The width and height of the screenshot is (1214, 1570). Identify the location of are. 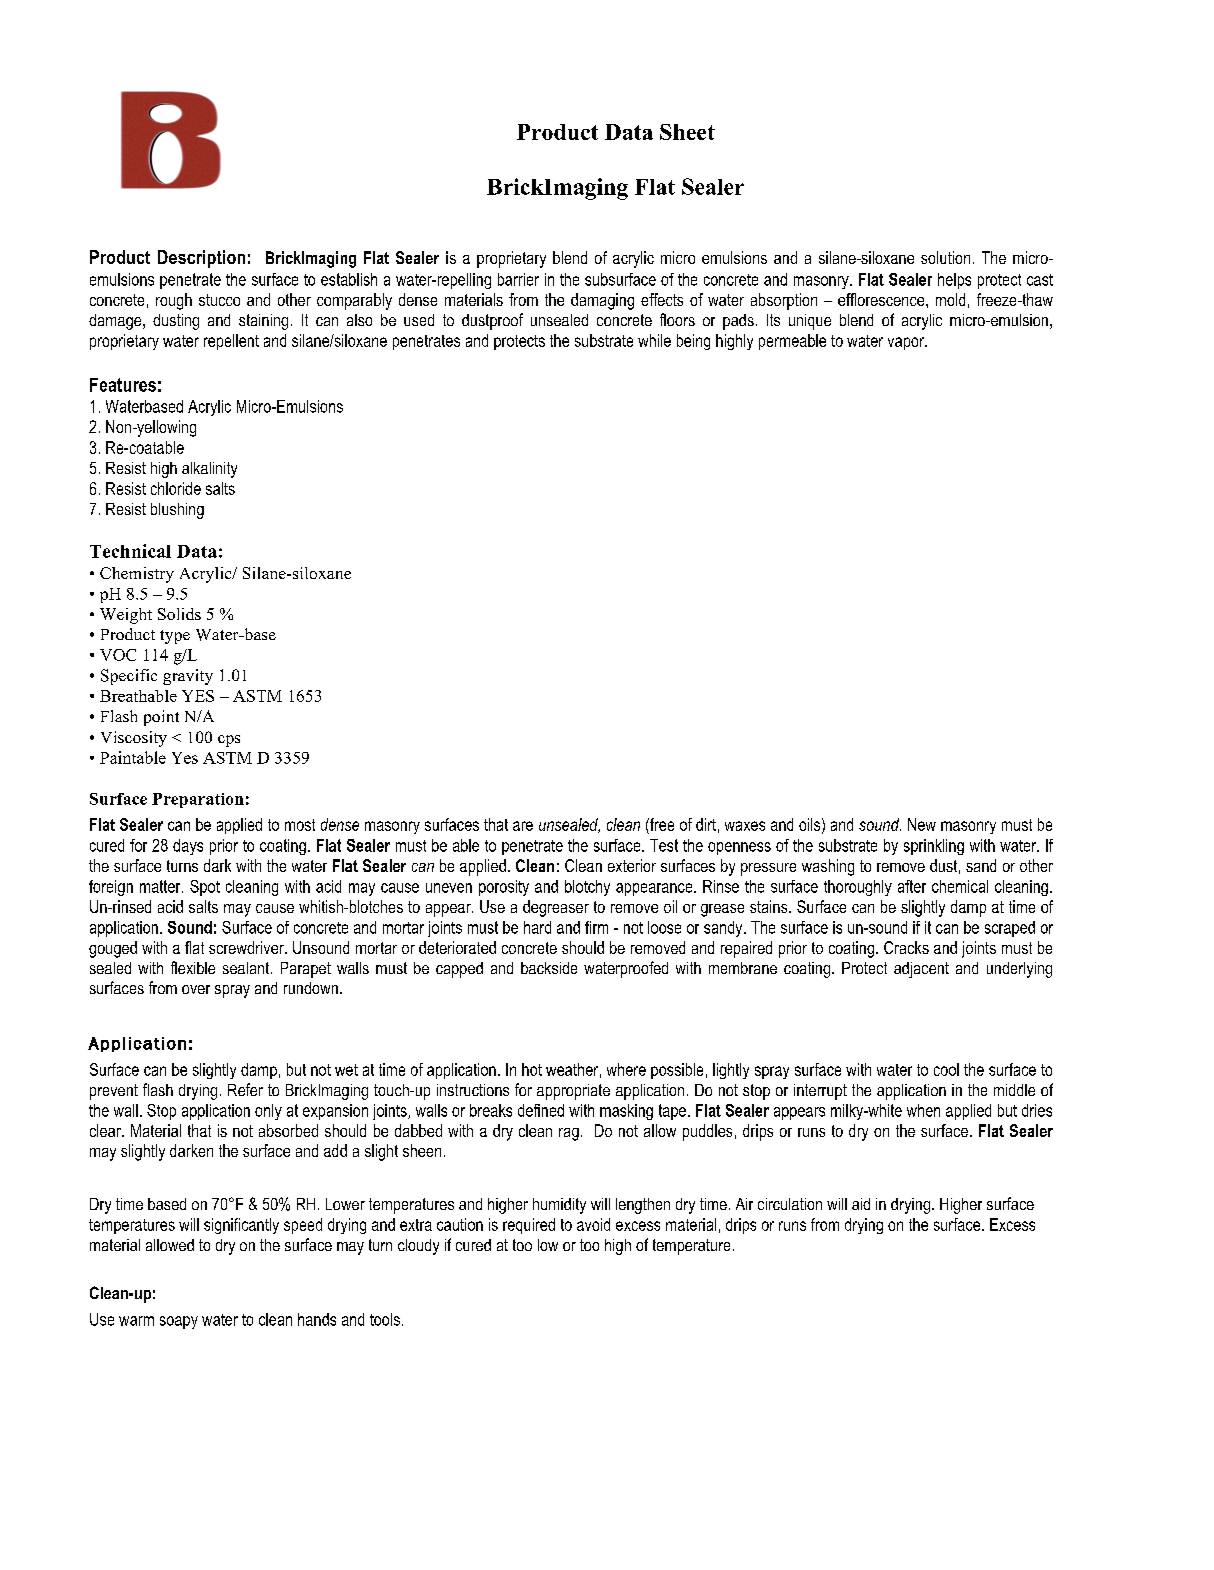
(523, 826).
